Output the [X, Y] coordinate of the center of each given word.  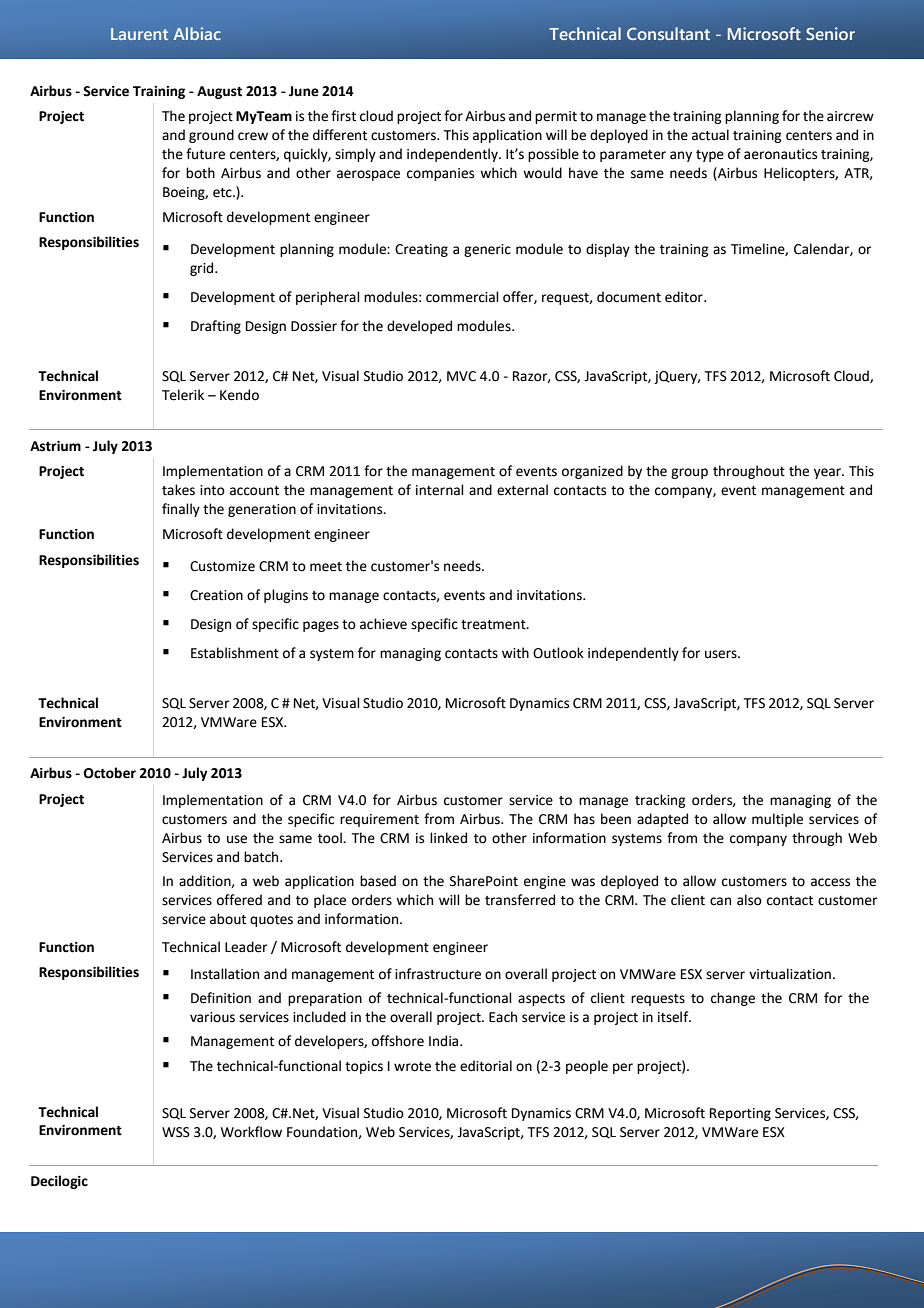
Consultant [668, 33]
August [219, 92]
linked [448, 838]
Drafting [216, 327]
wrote [412, 1067]
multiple [777, 820]
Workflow [251, 1132]
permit [556, 117]
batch [262, 857]
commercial [462, 297]
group [689, 473]
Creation [216, 595]
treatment [494, 625]
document [629, 297]
